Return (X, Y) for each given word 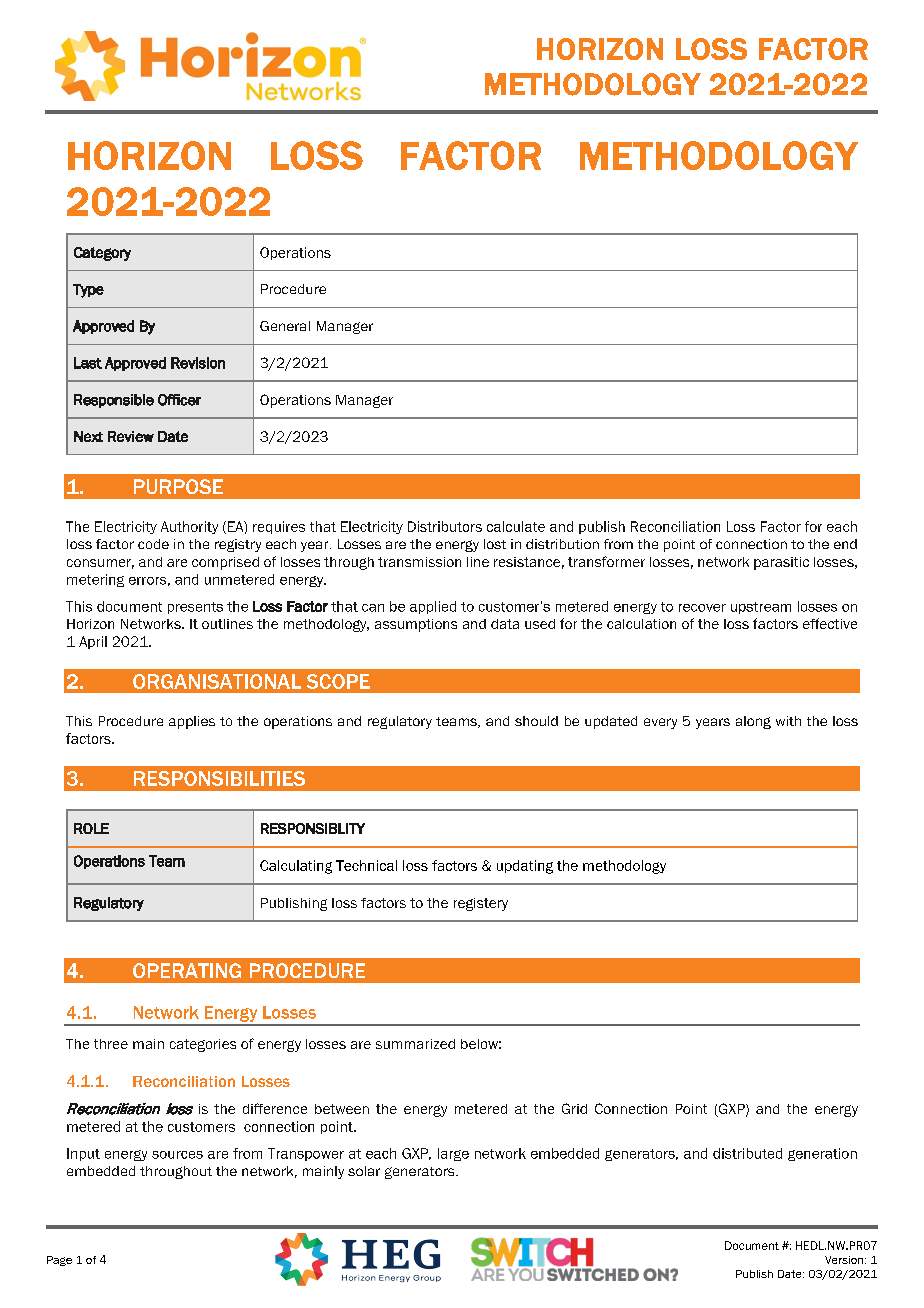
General (285, 326)
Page (59, 1261)
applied (433, 607)
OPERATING (187, 970)
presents (195, 608)
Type (88, 291)
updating (525, 867)
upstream (761, 608)
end (845, 544)
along (753, 722)
